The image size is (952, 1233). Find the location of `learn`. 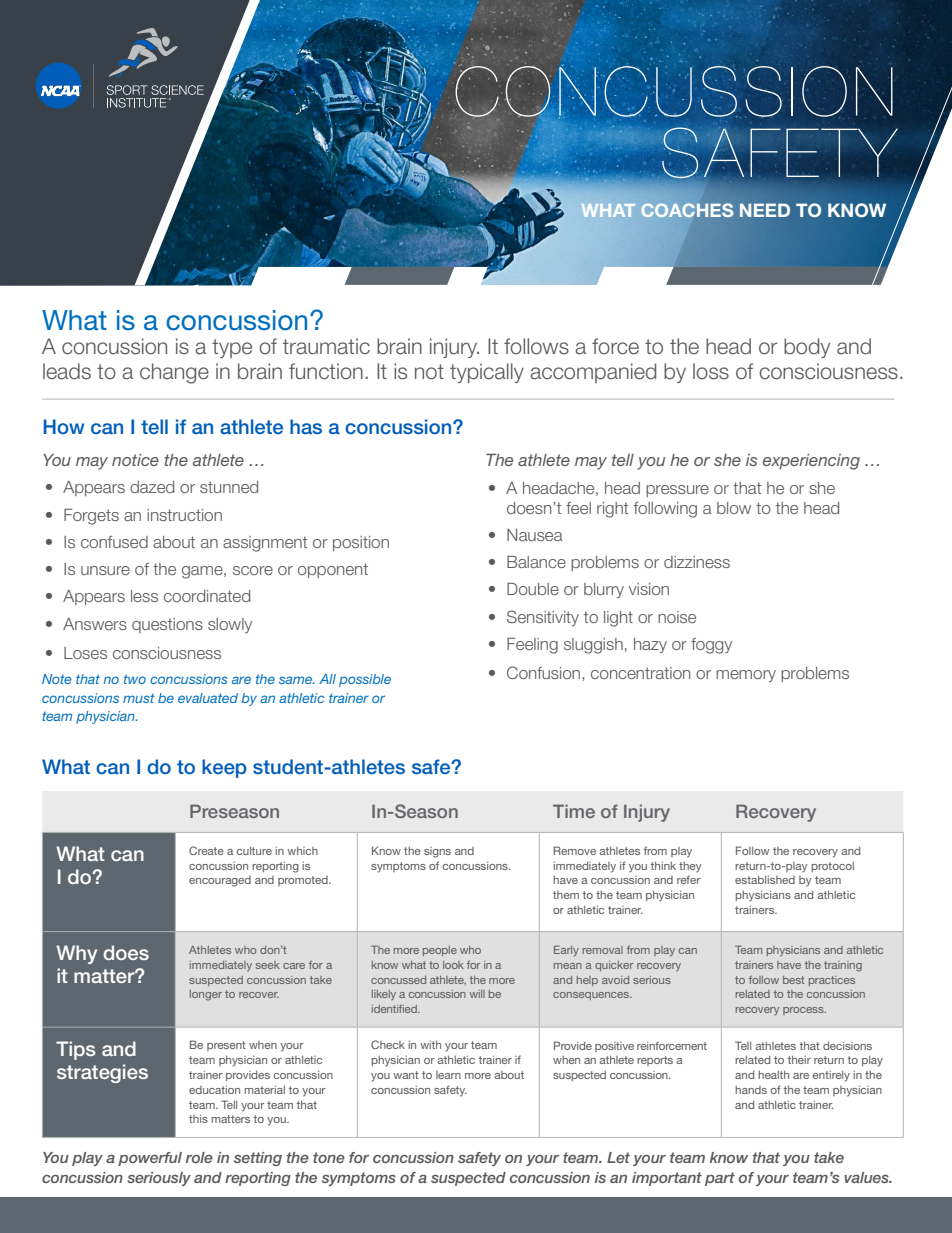

learn is located at coordinates (448, 1075).
